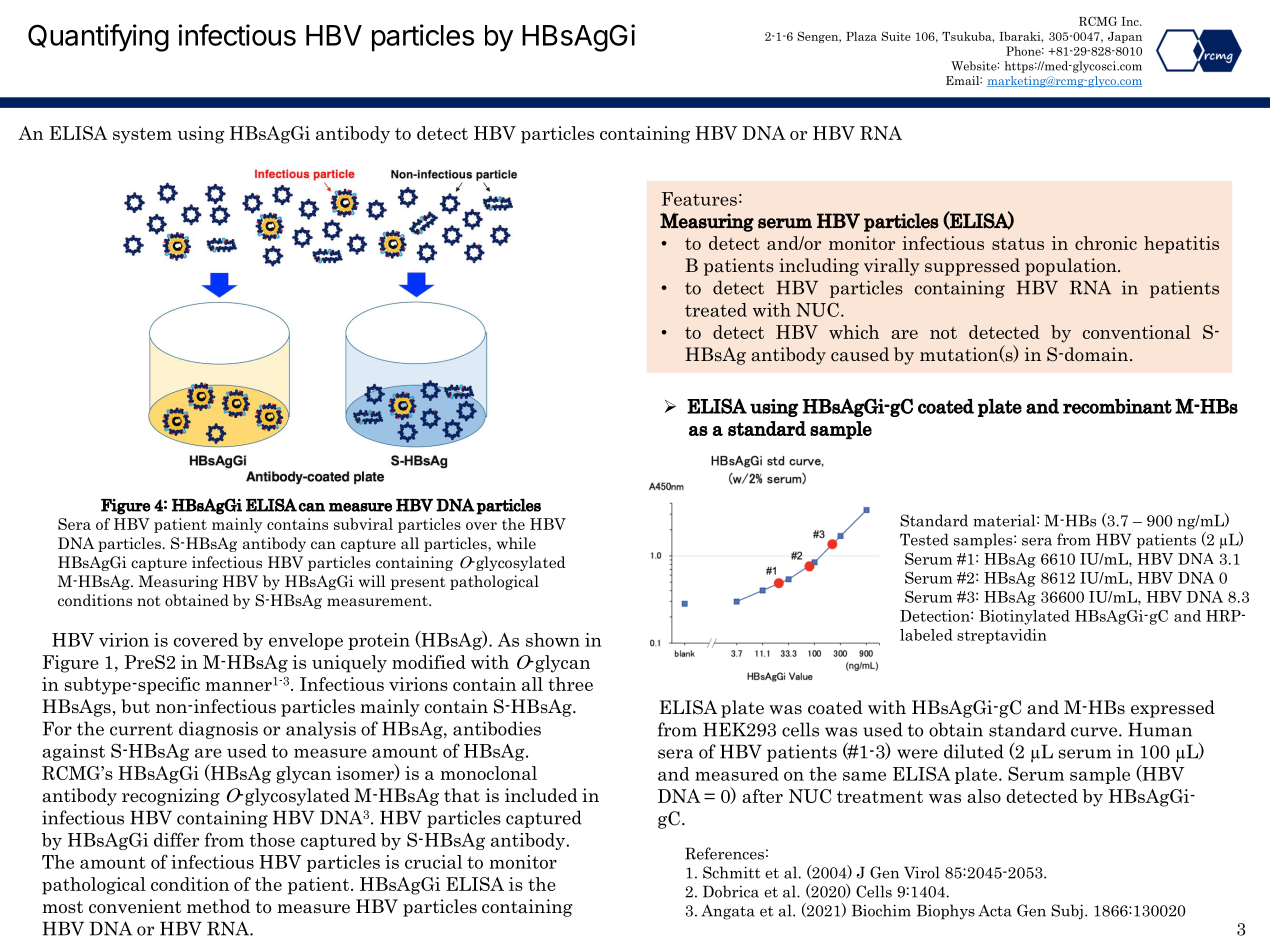  What do you see at coordinates (1024, 617) in the screenshot?
I see `Biotinylated` at bounding box center [1024, 617].
